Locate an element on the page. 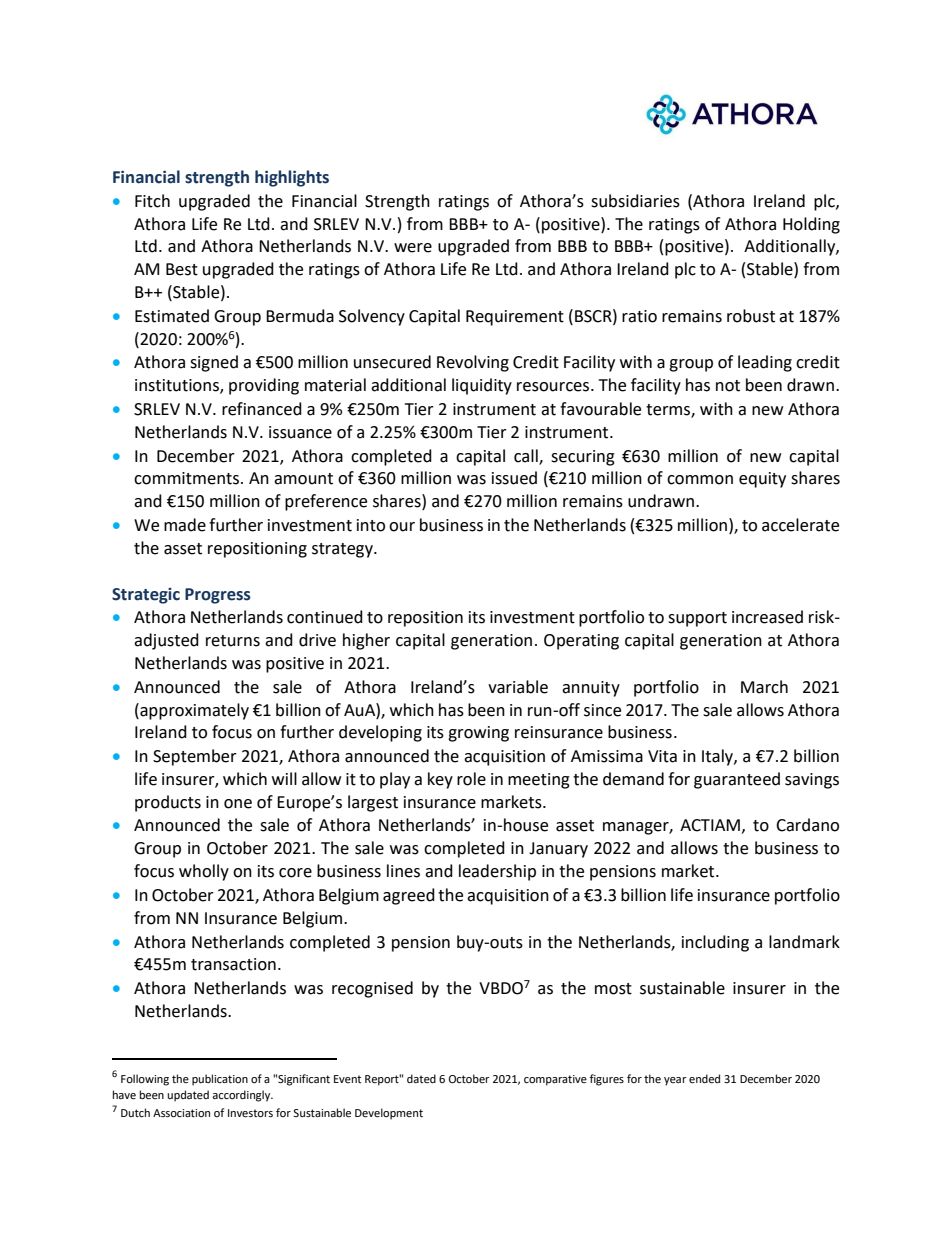 The image size is (952, 1233). publication is located at coordinates (220, 1080).
